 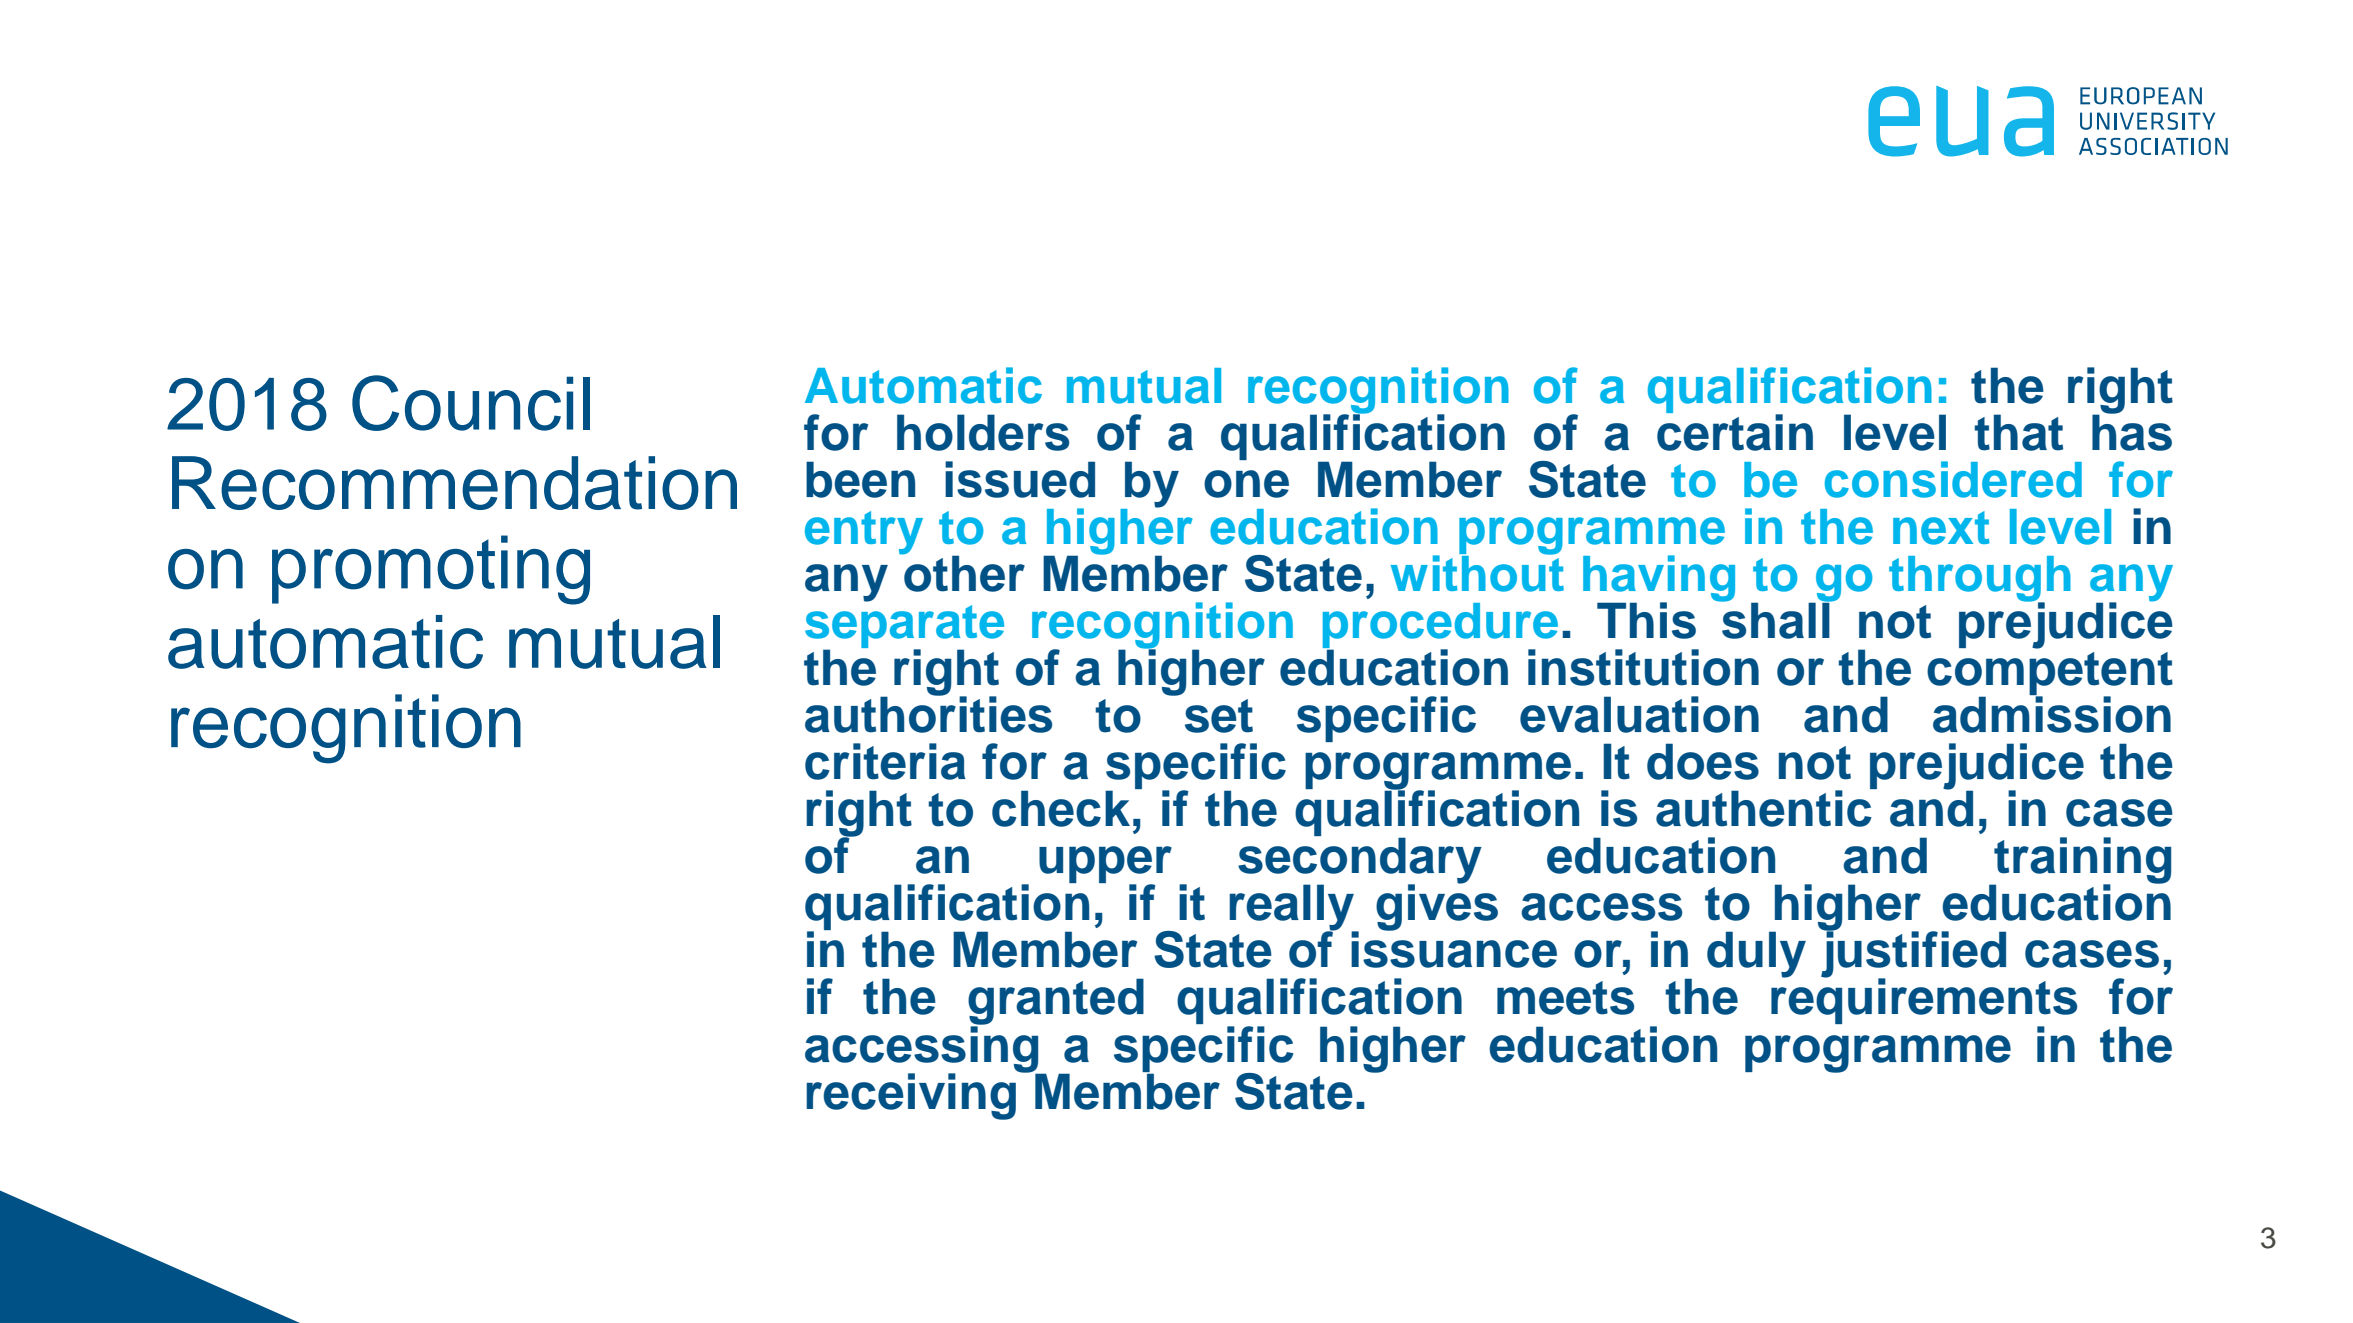 I want to click on receiving, so click(x=912, y=1095).
